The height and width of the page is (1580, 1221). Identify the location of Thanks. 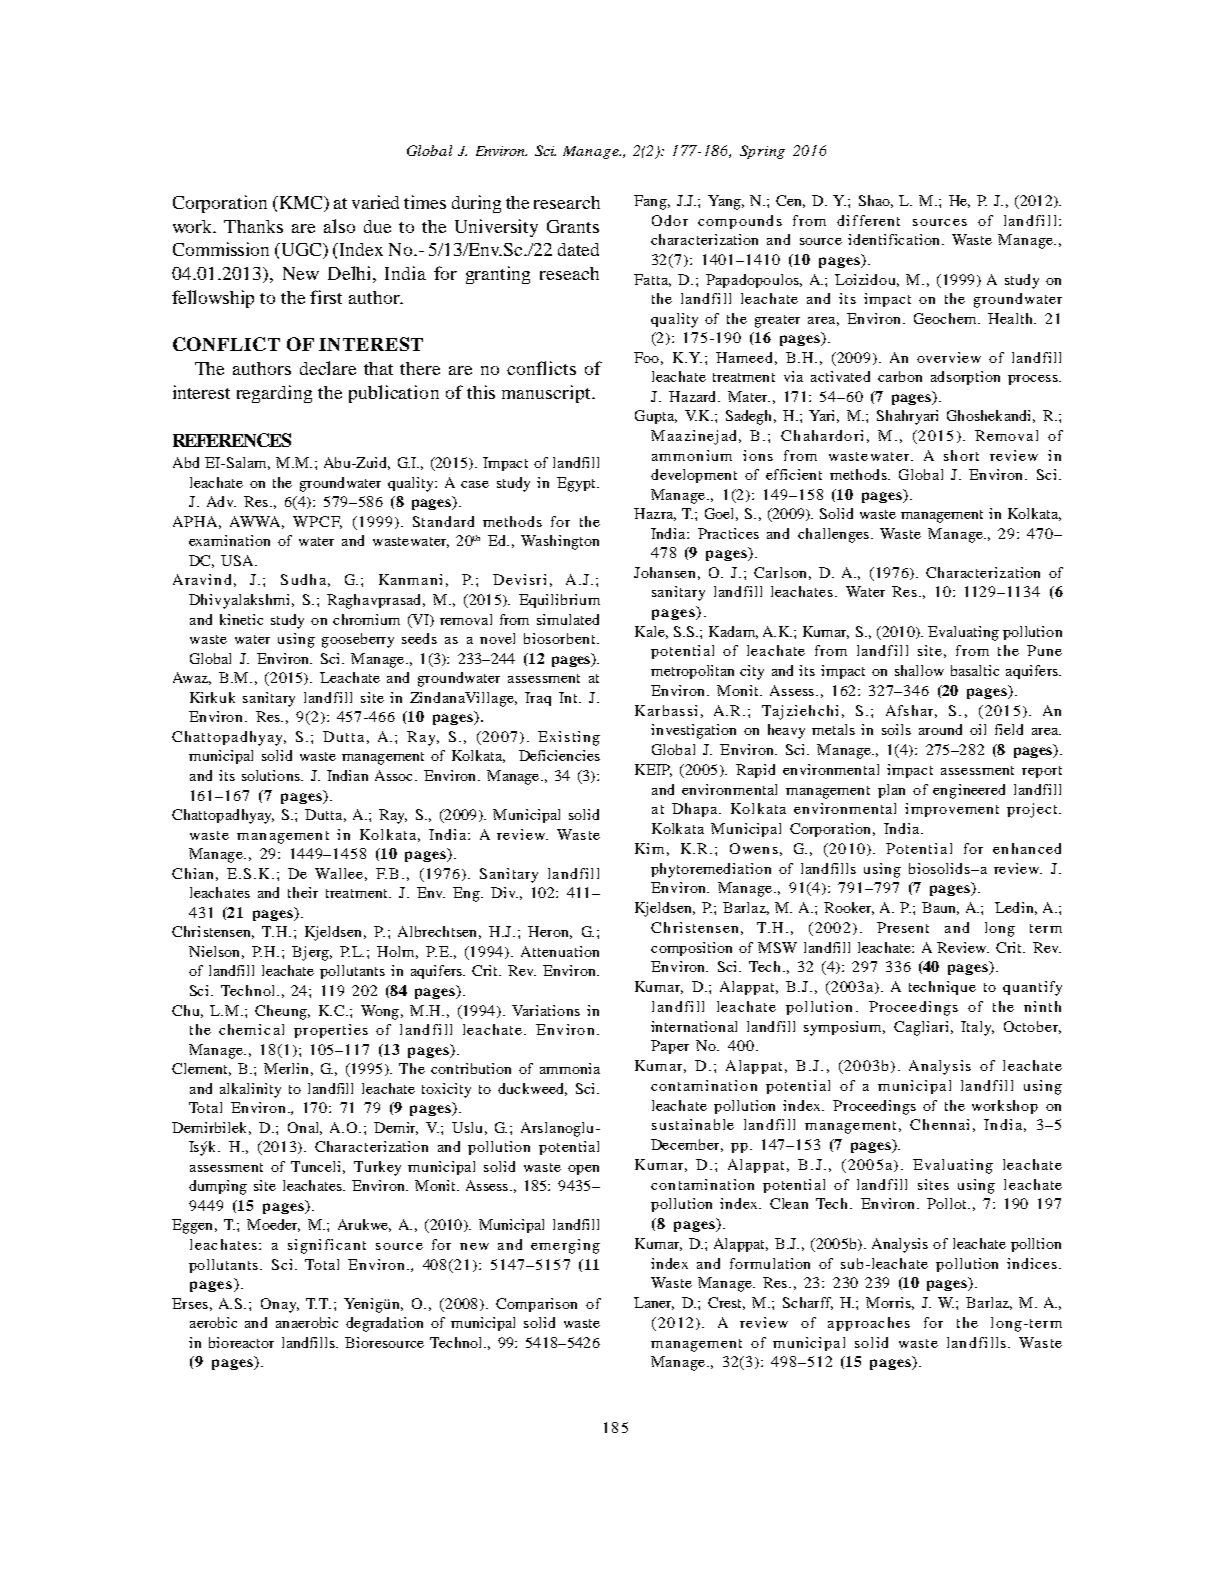
(253, 226).
